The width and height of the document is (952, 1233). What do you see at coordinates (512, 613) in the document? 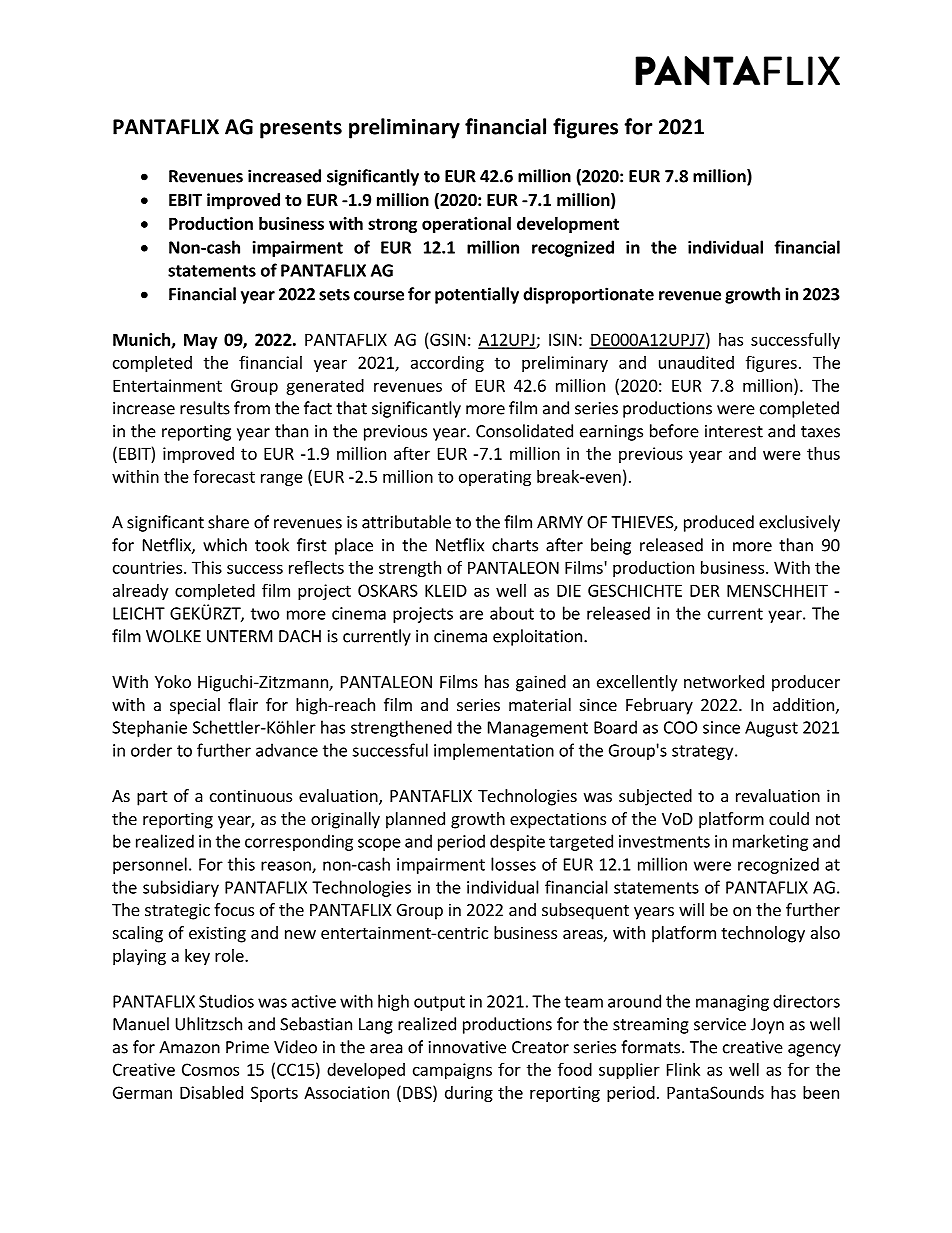
I see `about` at bounding box center [512, 613].
